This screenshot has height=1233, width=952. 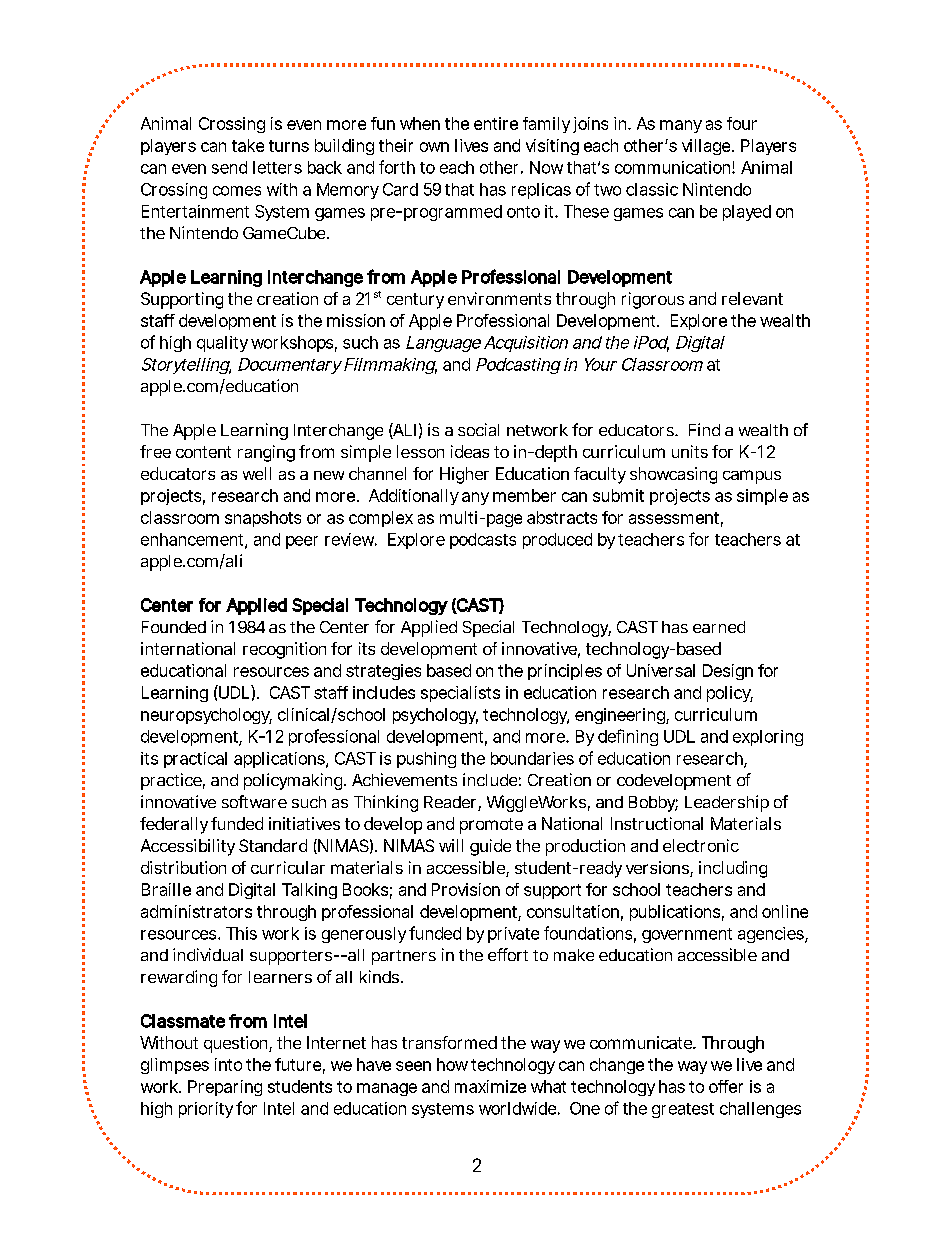 I want to click on village, so click(x=707, y=147).
